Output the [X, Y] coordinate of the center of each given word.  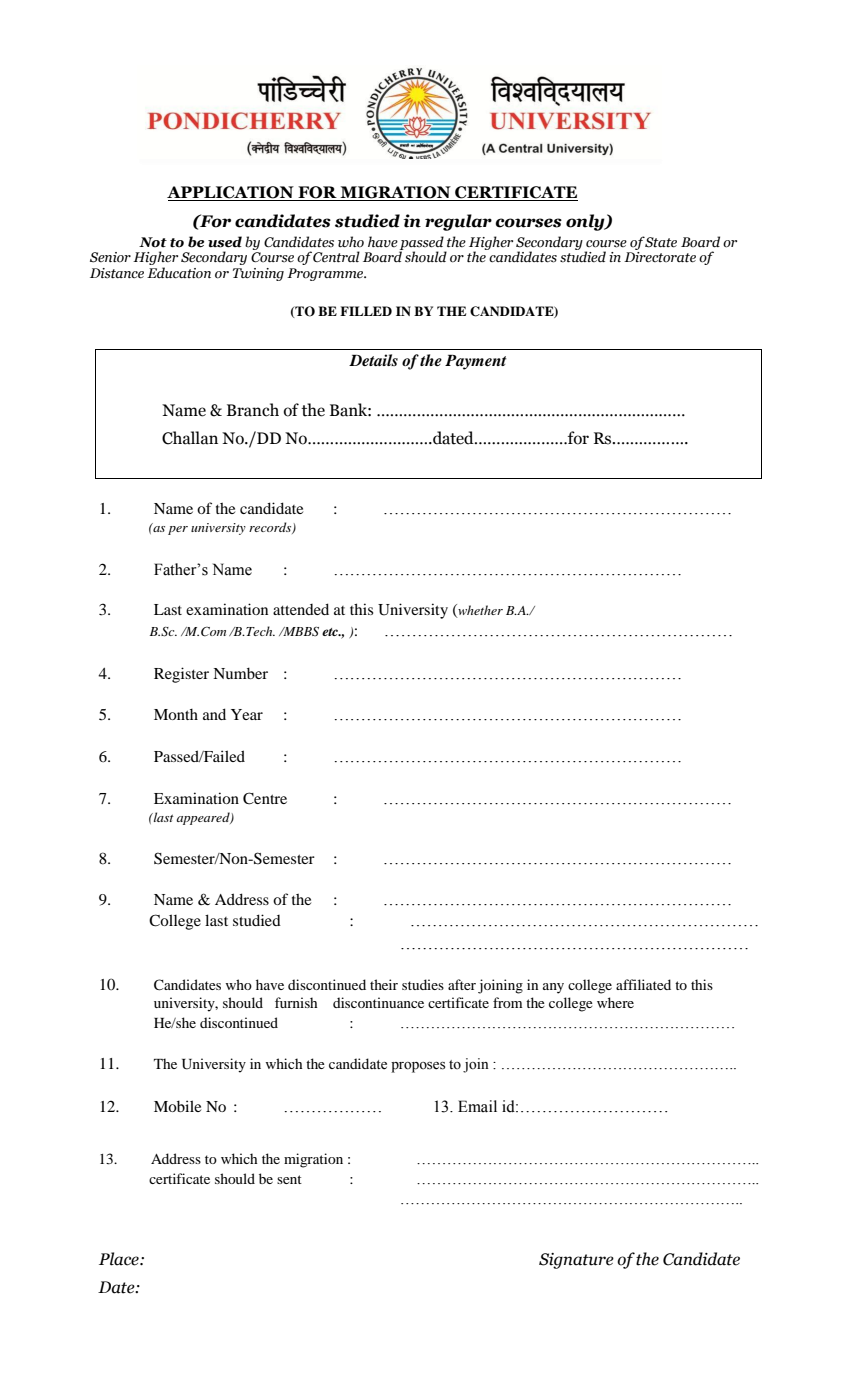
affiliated [643, 984]
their [384, 984]
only [586, 222]
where [615, 1002]
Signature [576, 1261]
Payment [476, 362]
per [178, 530]
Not [153, 242]
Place [120, 1259]
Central [336, 257]
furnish [296, 1002]
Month [176, 714]
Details [373, 360]
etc [331, 632]
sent [289, 1179]
